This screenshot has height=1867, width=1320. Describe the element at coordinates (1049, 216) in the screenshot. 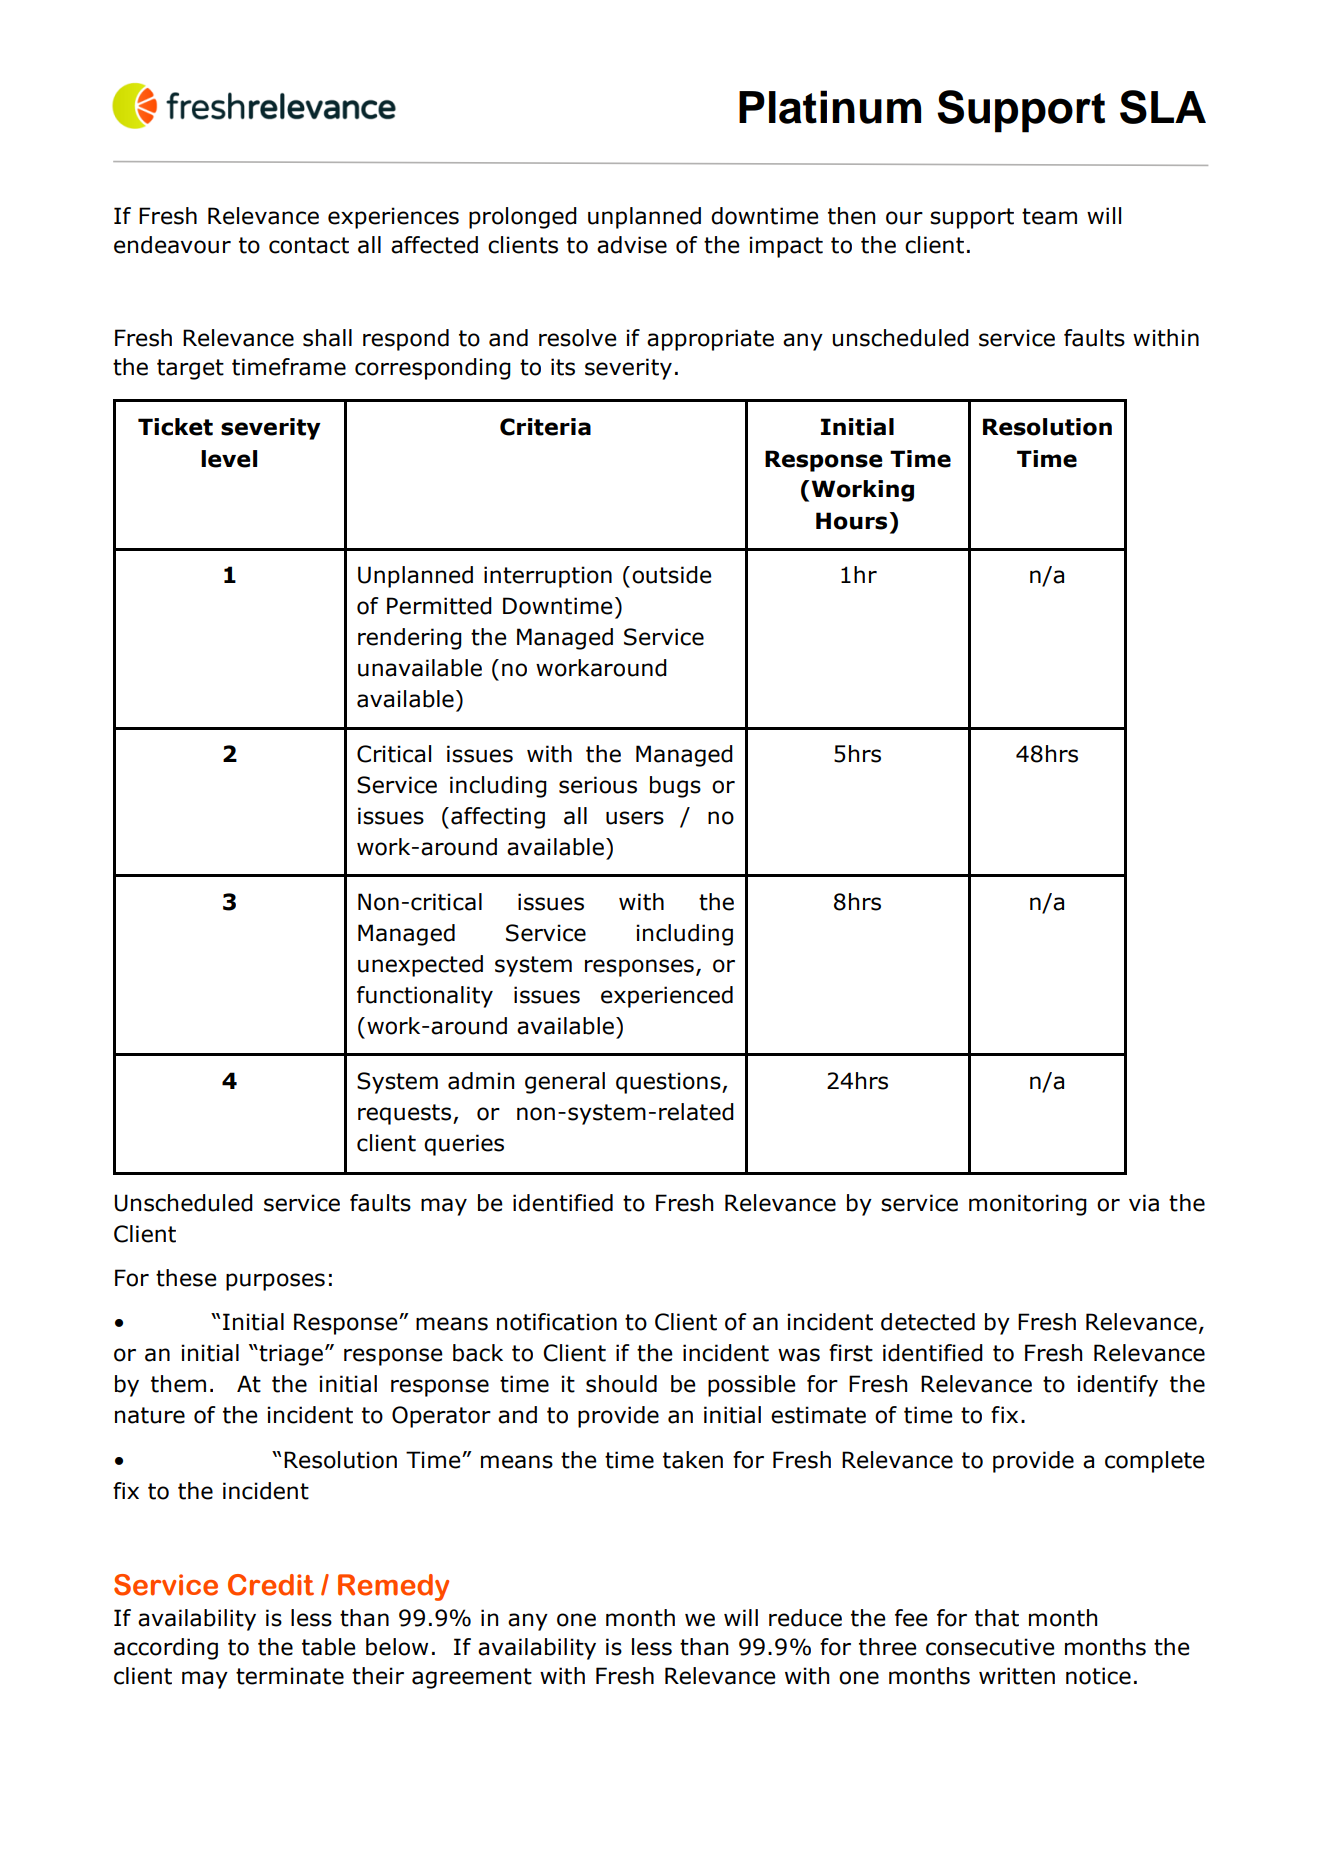

I see `team` at that location.
